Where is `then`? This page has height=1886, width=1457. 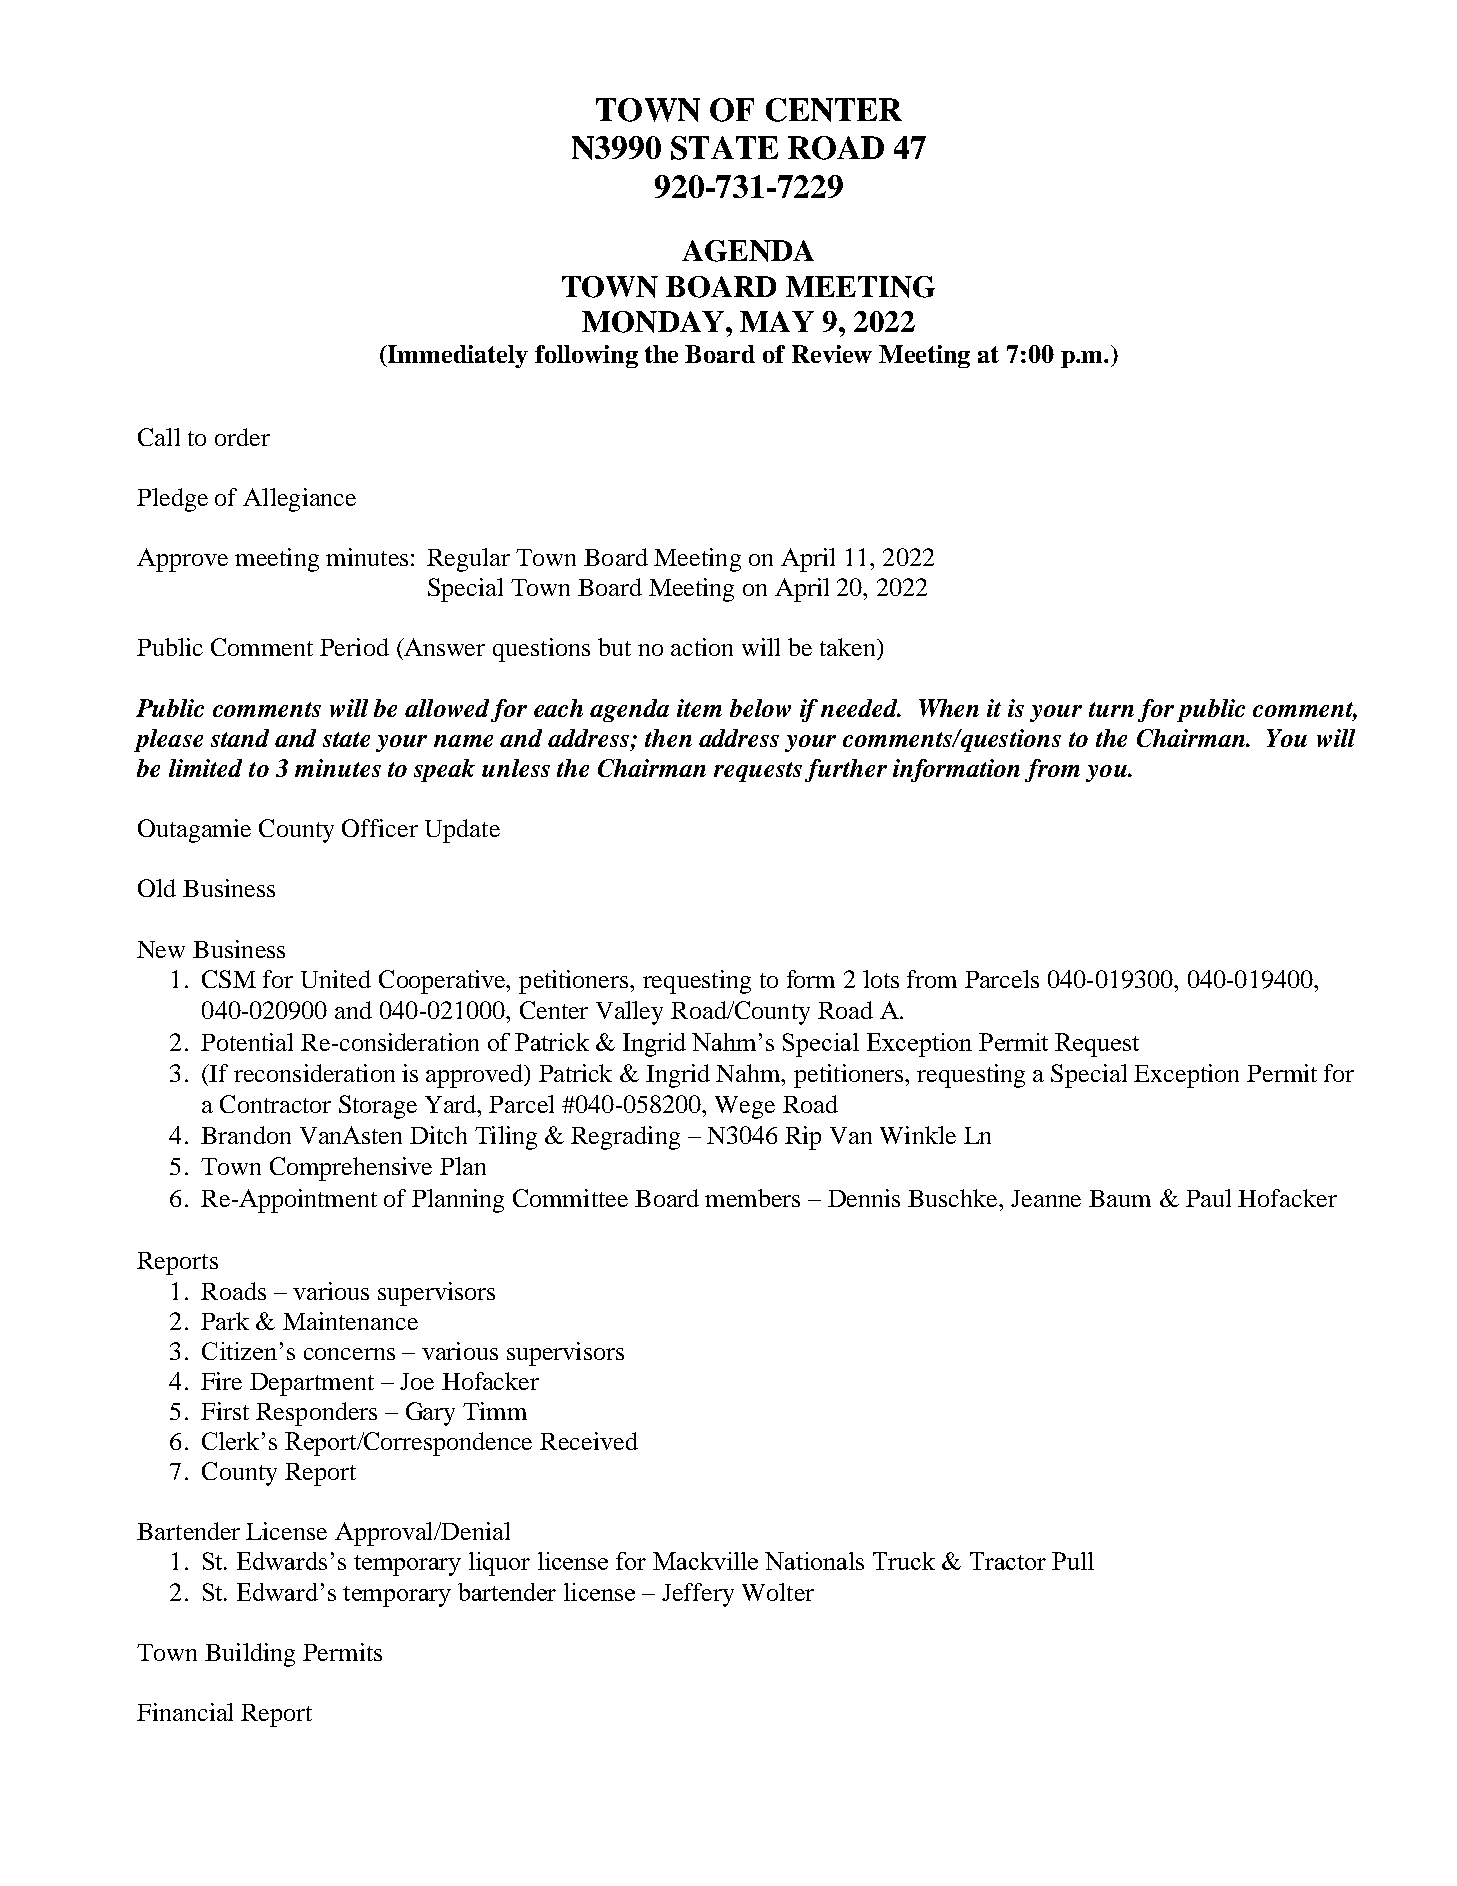
then is located at coordinates (668, 738).
